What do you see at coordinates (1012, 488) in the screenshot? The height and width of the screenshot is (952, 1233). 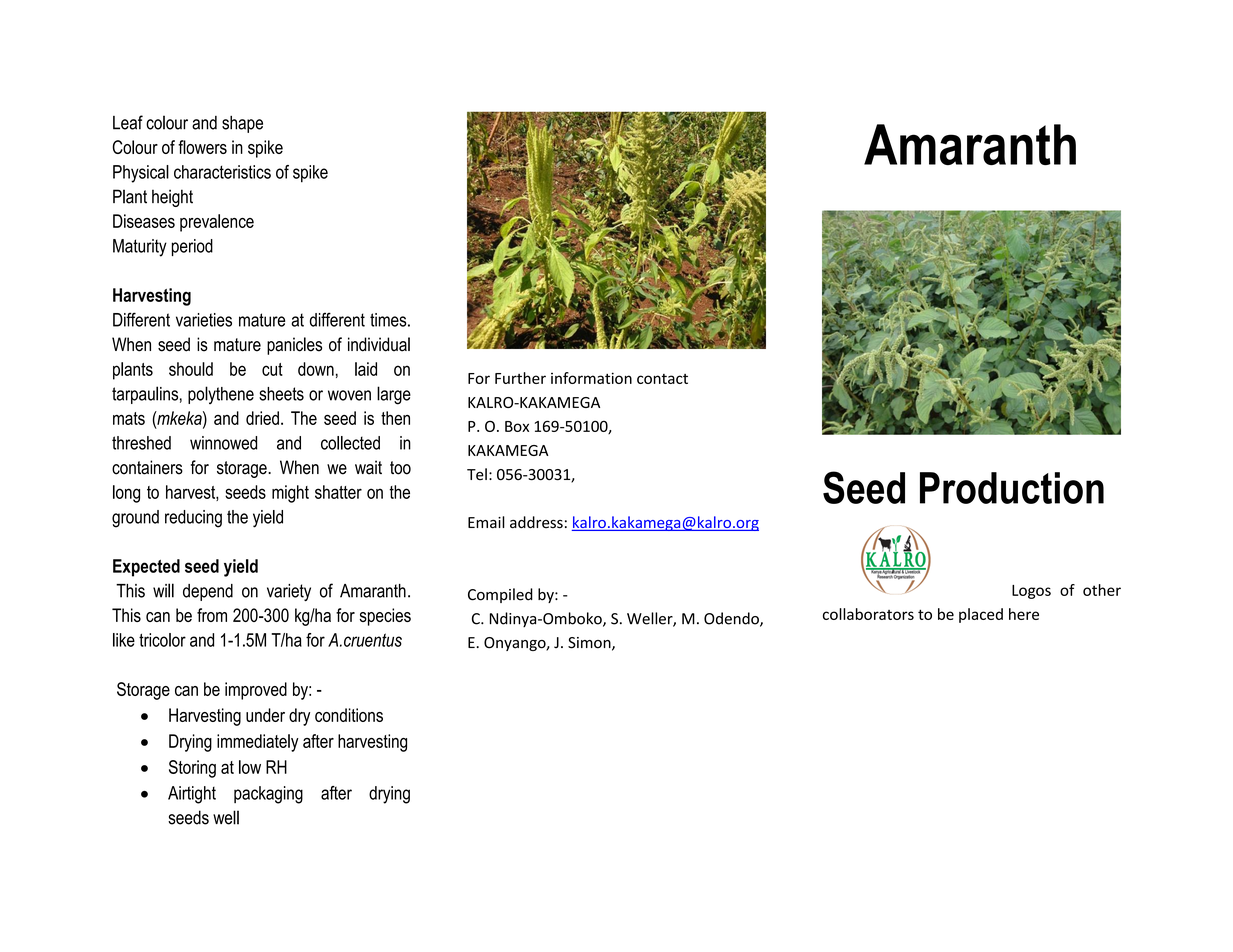 I see `Production` at bounding box center [1012, 488].
